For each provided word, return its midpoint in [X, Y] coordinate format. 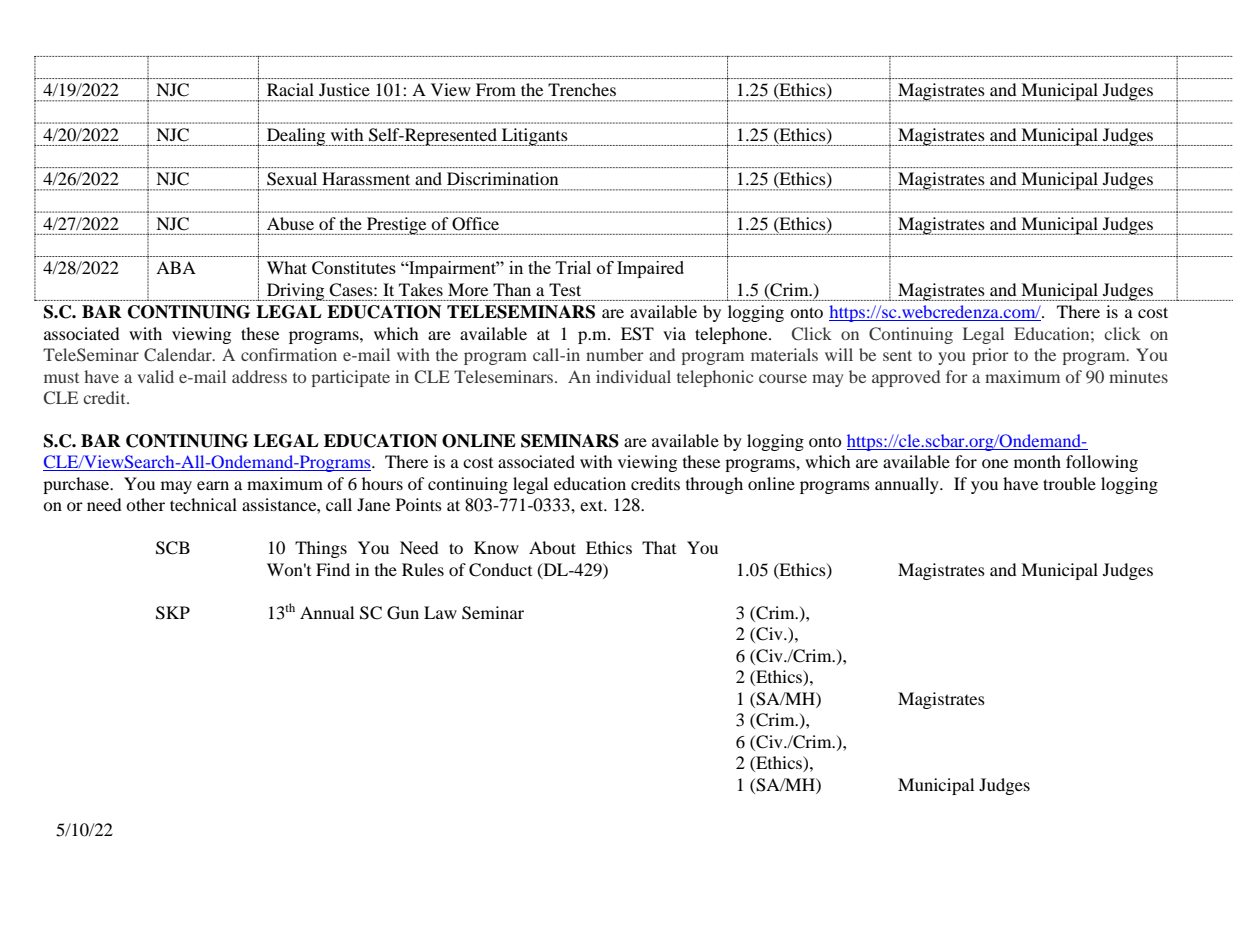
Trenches [582, 89]
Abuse [290, 223]
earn [213, 485]
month [1037, 461]
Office [475, 224]
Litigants [534, 137]
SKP [173, 613]
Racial [290, 89]
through [714, 485]
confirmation [289, 354]
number [615, 354]
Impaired [650, 269]
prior [990, 356]
